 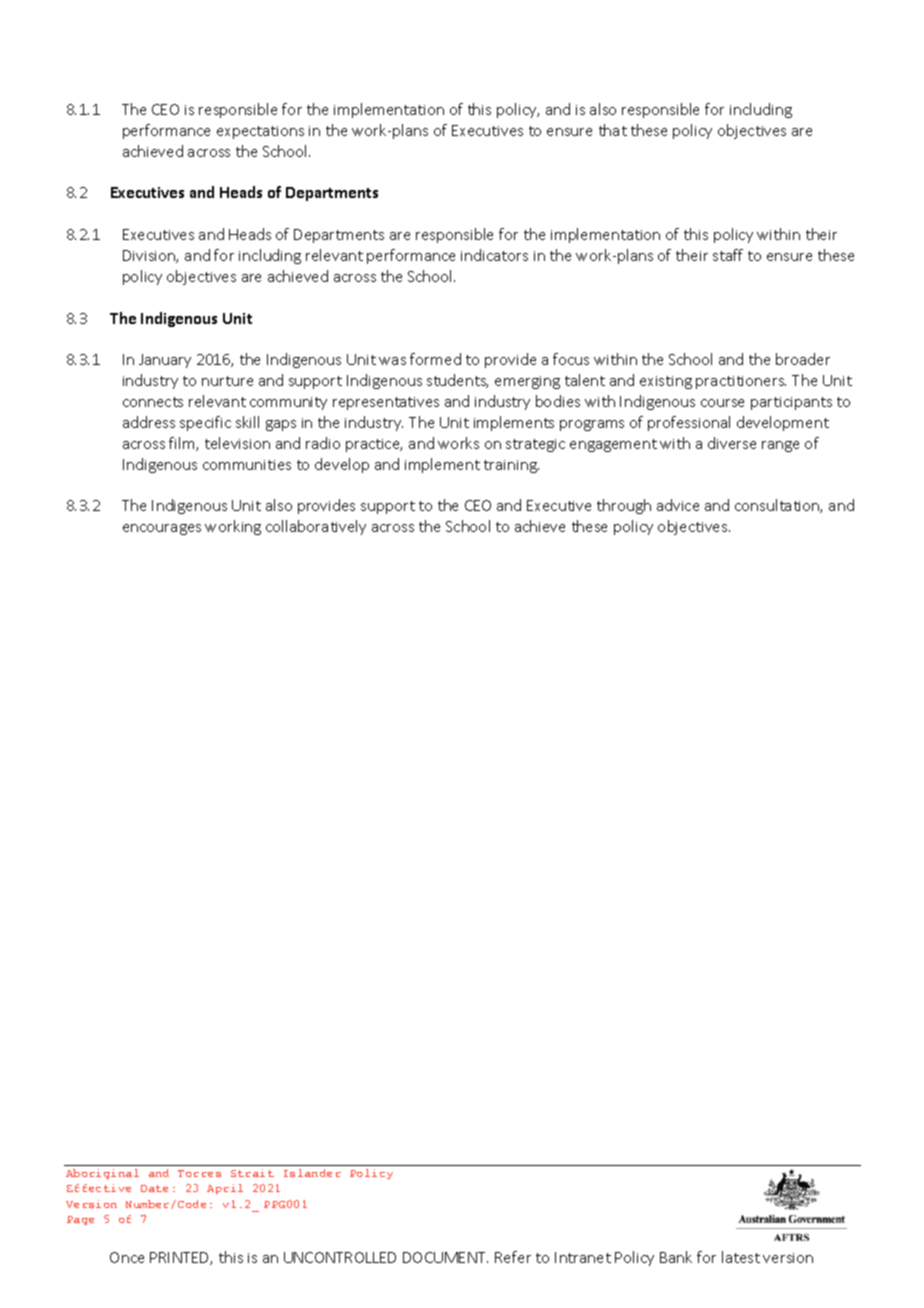 What do you see at coordinates (162, 529) in the page?
I see `encourages` at bounding box center [162, 529].
